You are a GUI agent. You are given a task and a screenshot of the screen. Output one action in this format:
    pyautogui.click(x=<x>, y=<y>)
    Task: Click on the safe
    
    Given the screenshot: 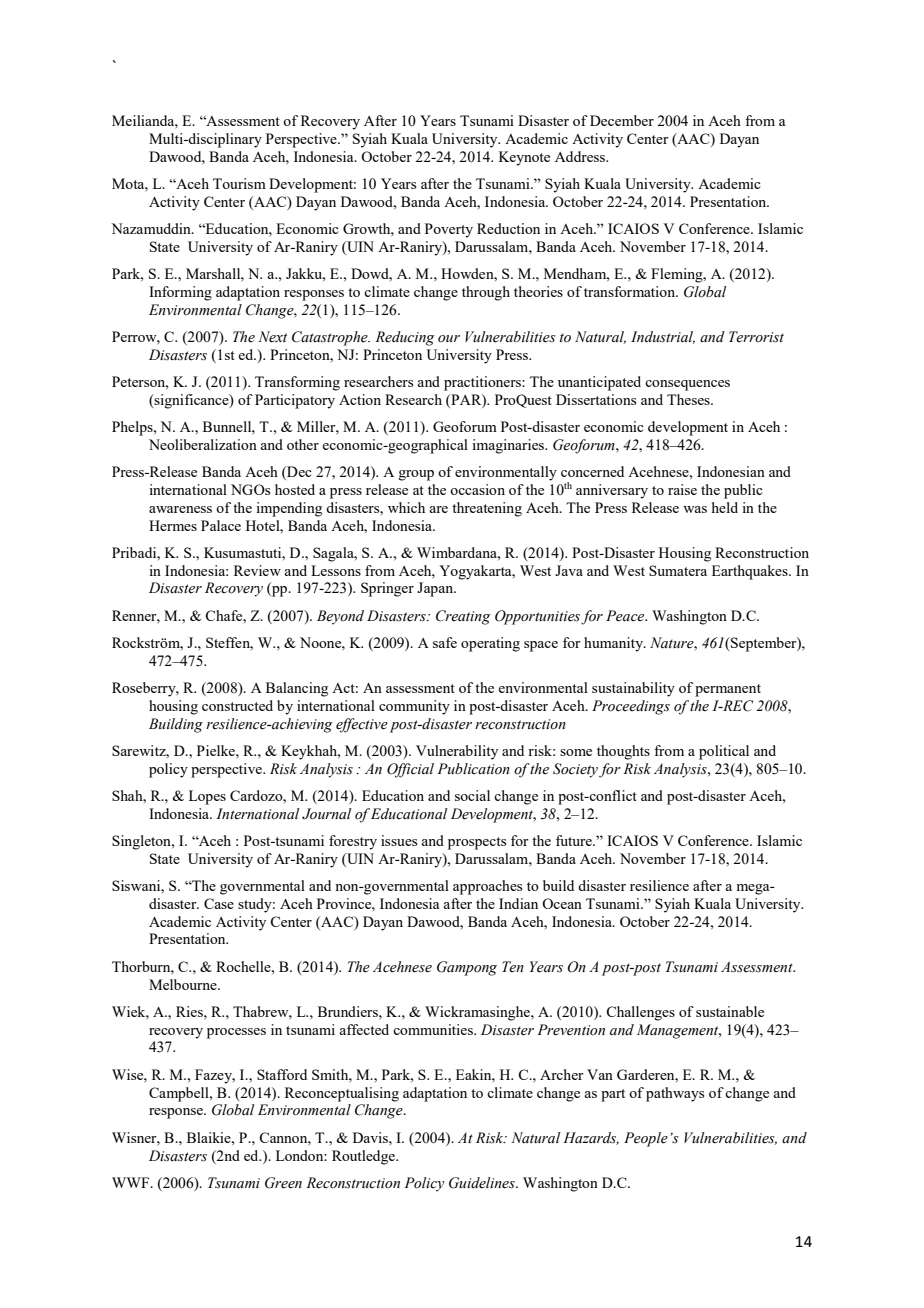 What is the action you would take?
    pyautogui.click(x=445, y=642)
